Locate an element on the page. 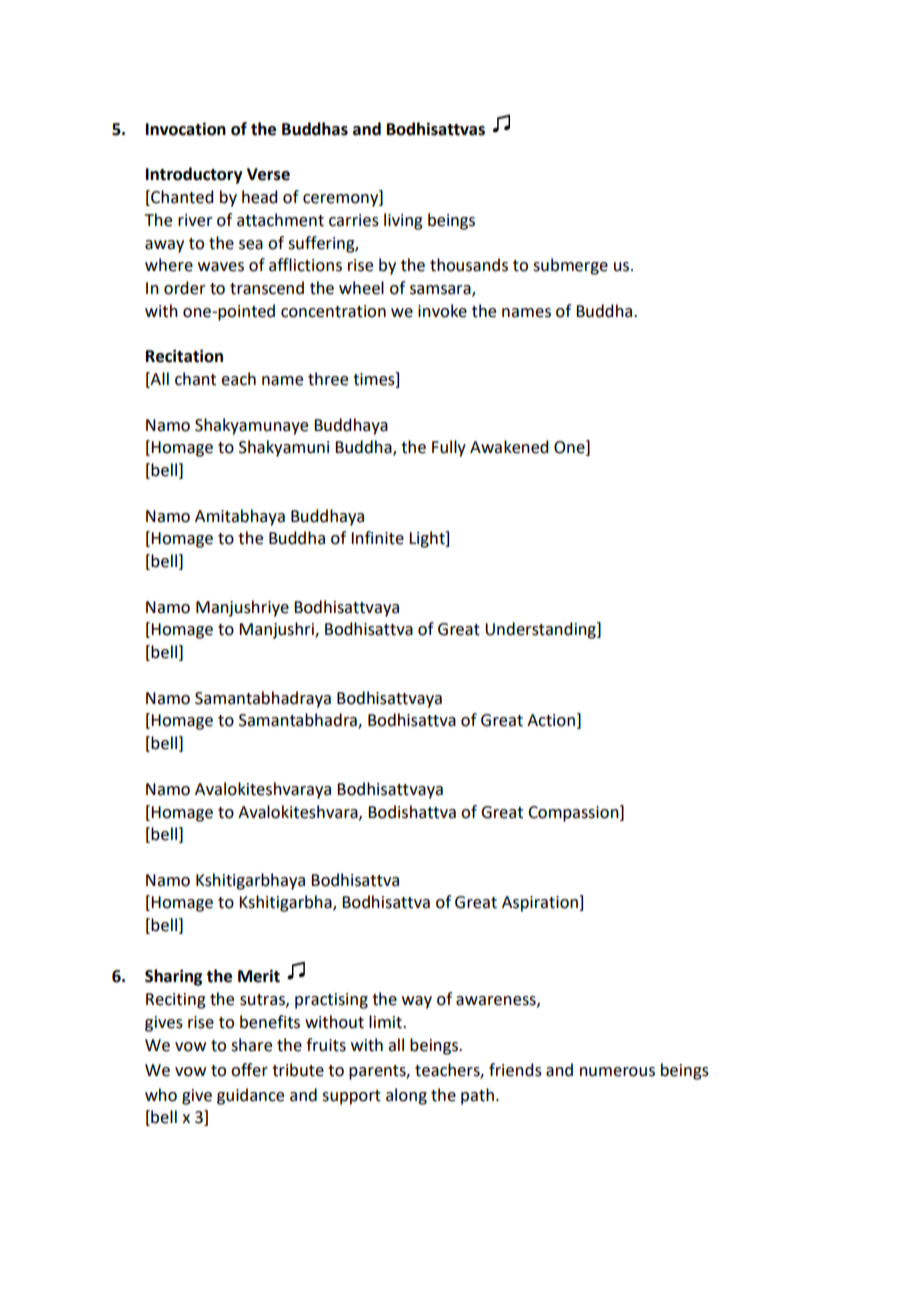 Image resolution: width=924 pixels, height=1307 pixels. Shakyamuni is located at coordinates (284, 448).
